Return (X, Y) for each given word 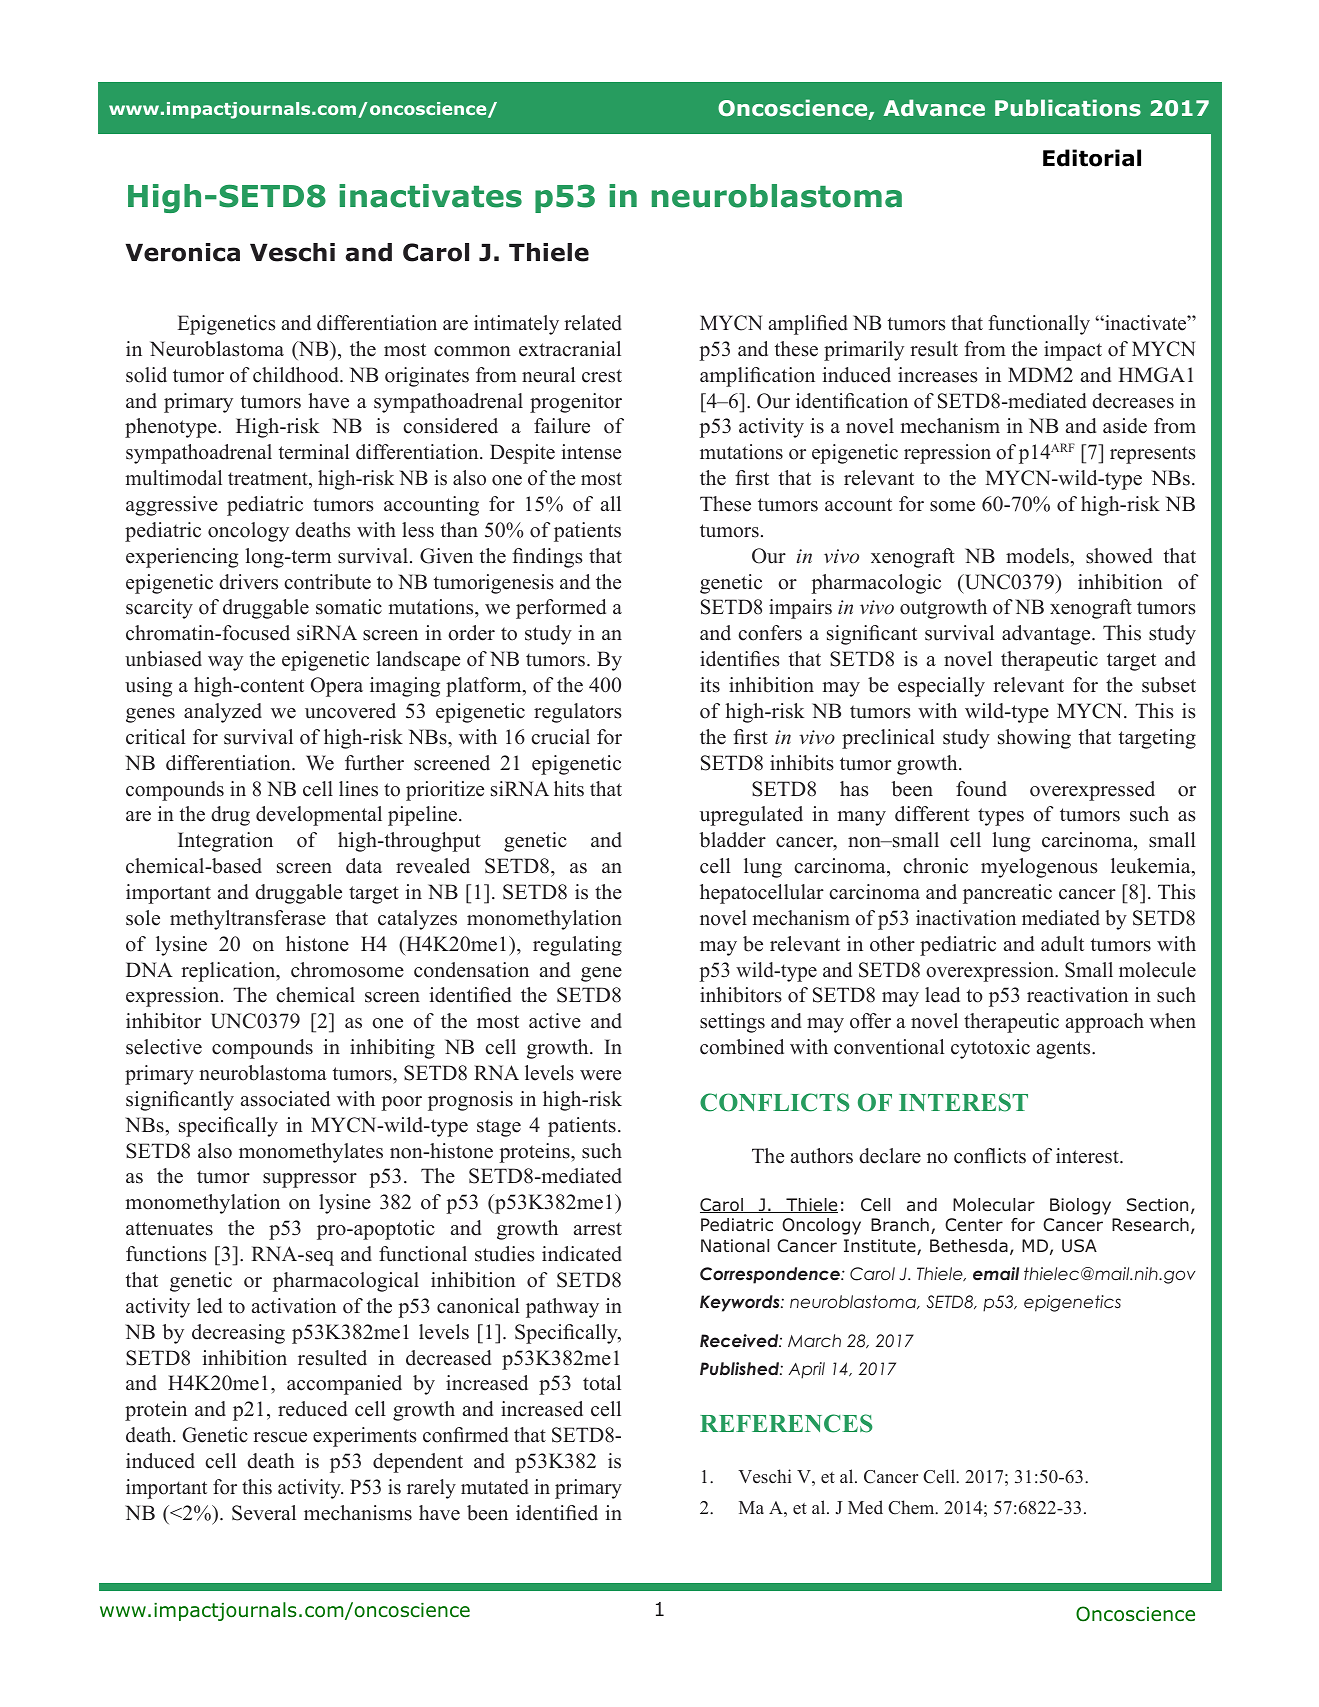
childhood (297, 375)
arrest (598, 1229)
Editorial (1092, 158)
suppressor (310, 1180)
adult (1062, 944)
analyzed (223, 713)
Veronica (182, 252)
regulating (577, 946)
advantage (1047, 635)
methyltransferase (248, 920)
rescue (280, 1437)
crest (602, 376)
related (593, 323)
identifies (740, 659)
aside (1125, 426)
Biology (1080, 1206)
